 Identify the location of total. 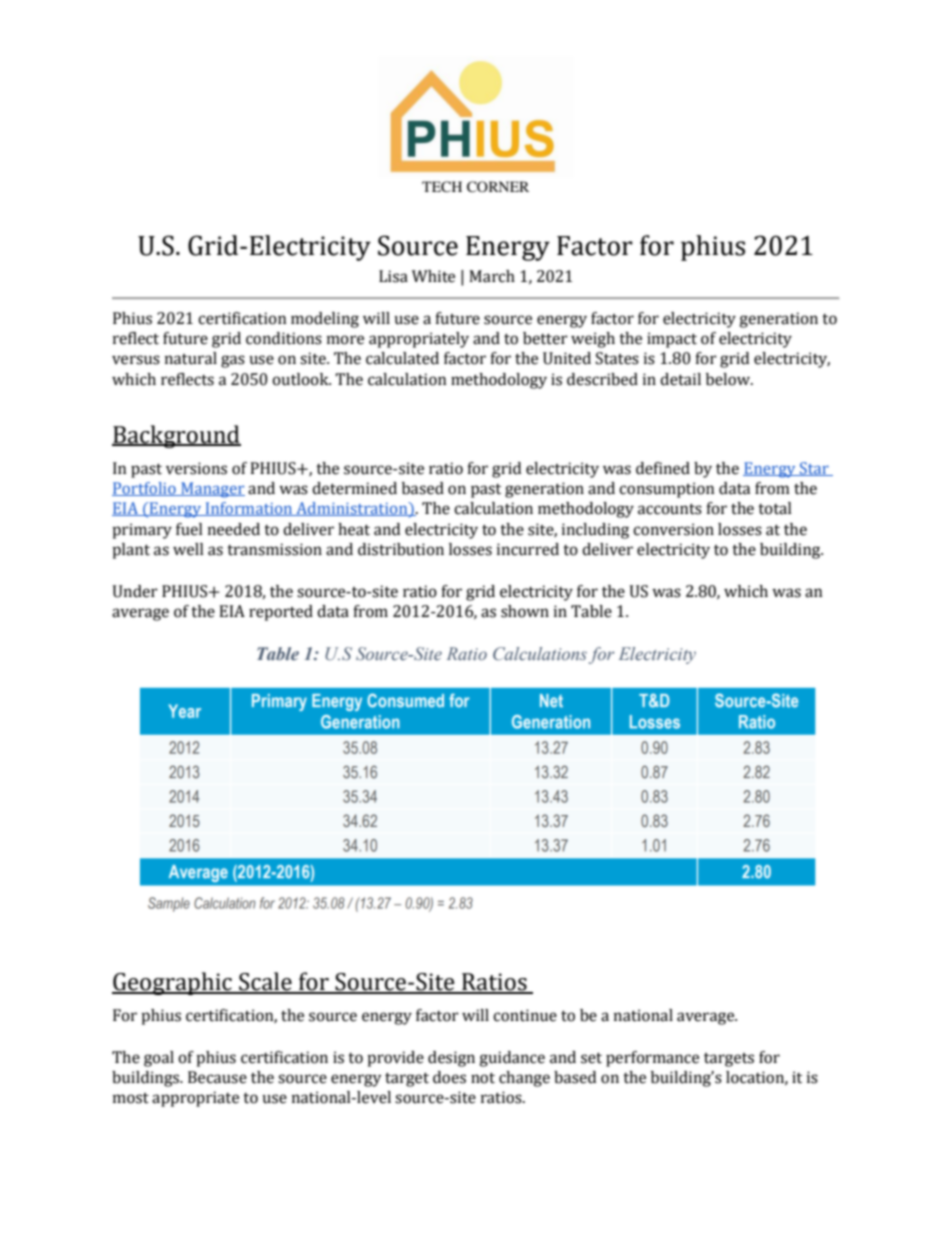
(775, 508).
